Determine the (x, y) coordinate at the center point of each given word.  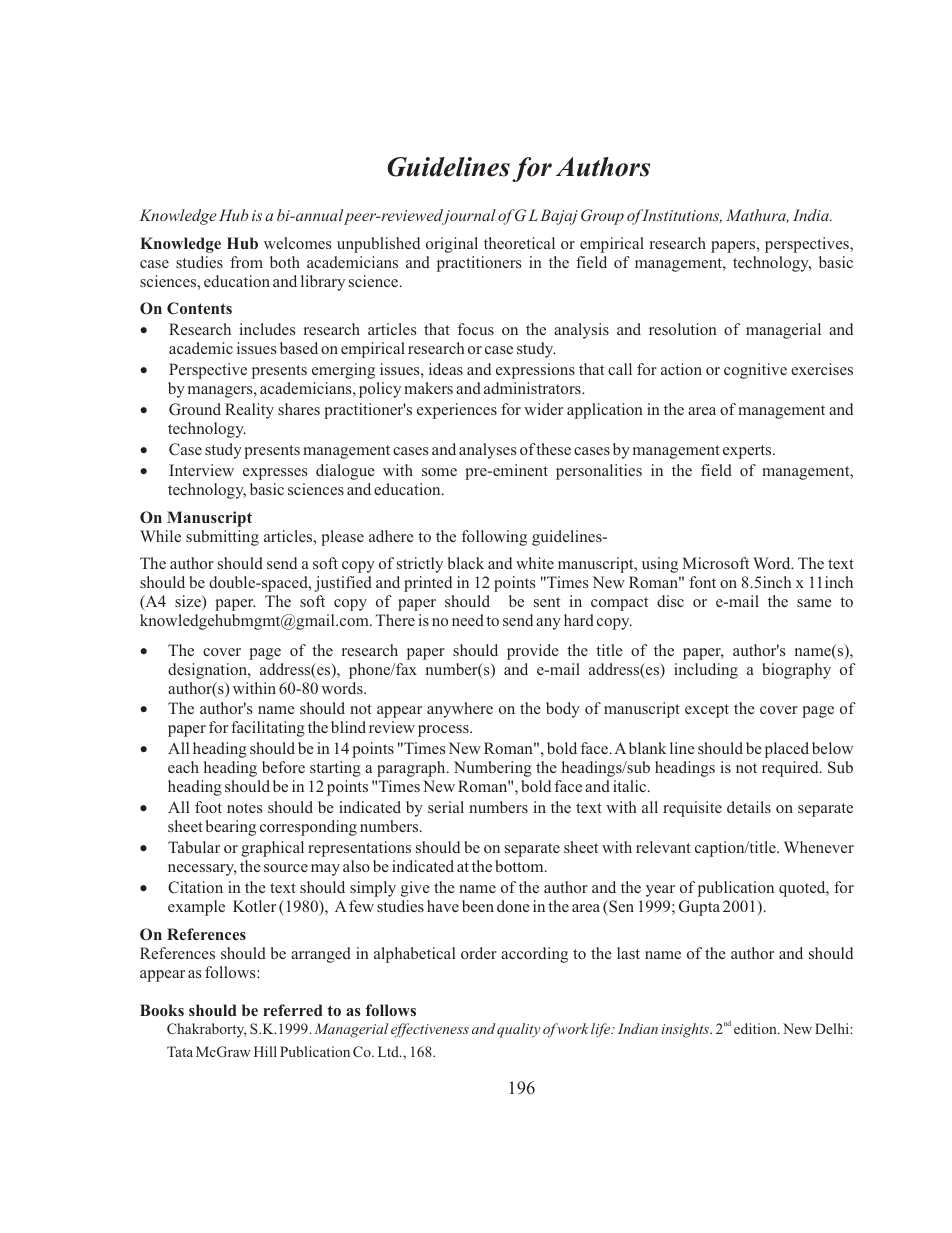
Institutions (681, 216)
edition (756, 1028)
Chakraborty (207, 1030)
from (246, 262)
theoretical (519, 243)
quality (518, 1030)
